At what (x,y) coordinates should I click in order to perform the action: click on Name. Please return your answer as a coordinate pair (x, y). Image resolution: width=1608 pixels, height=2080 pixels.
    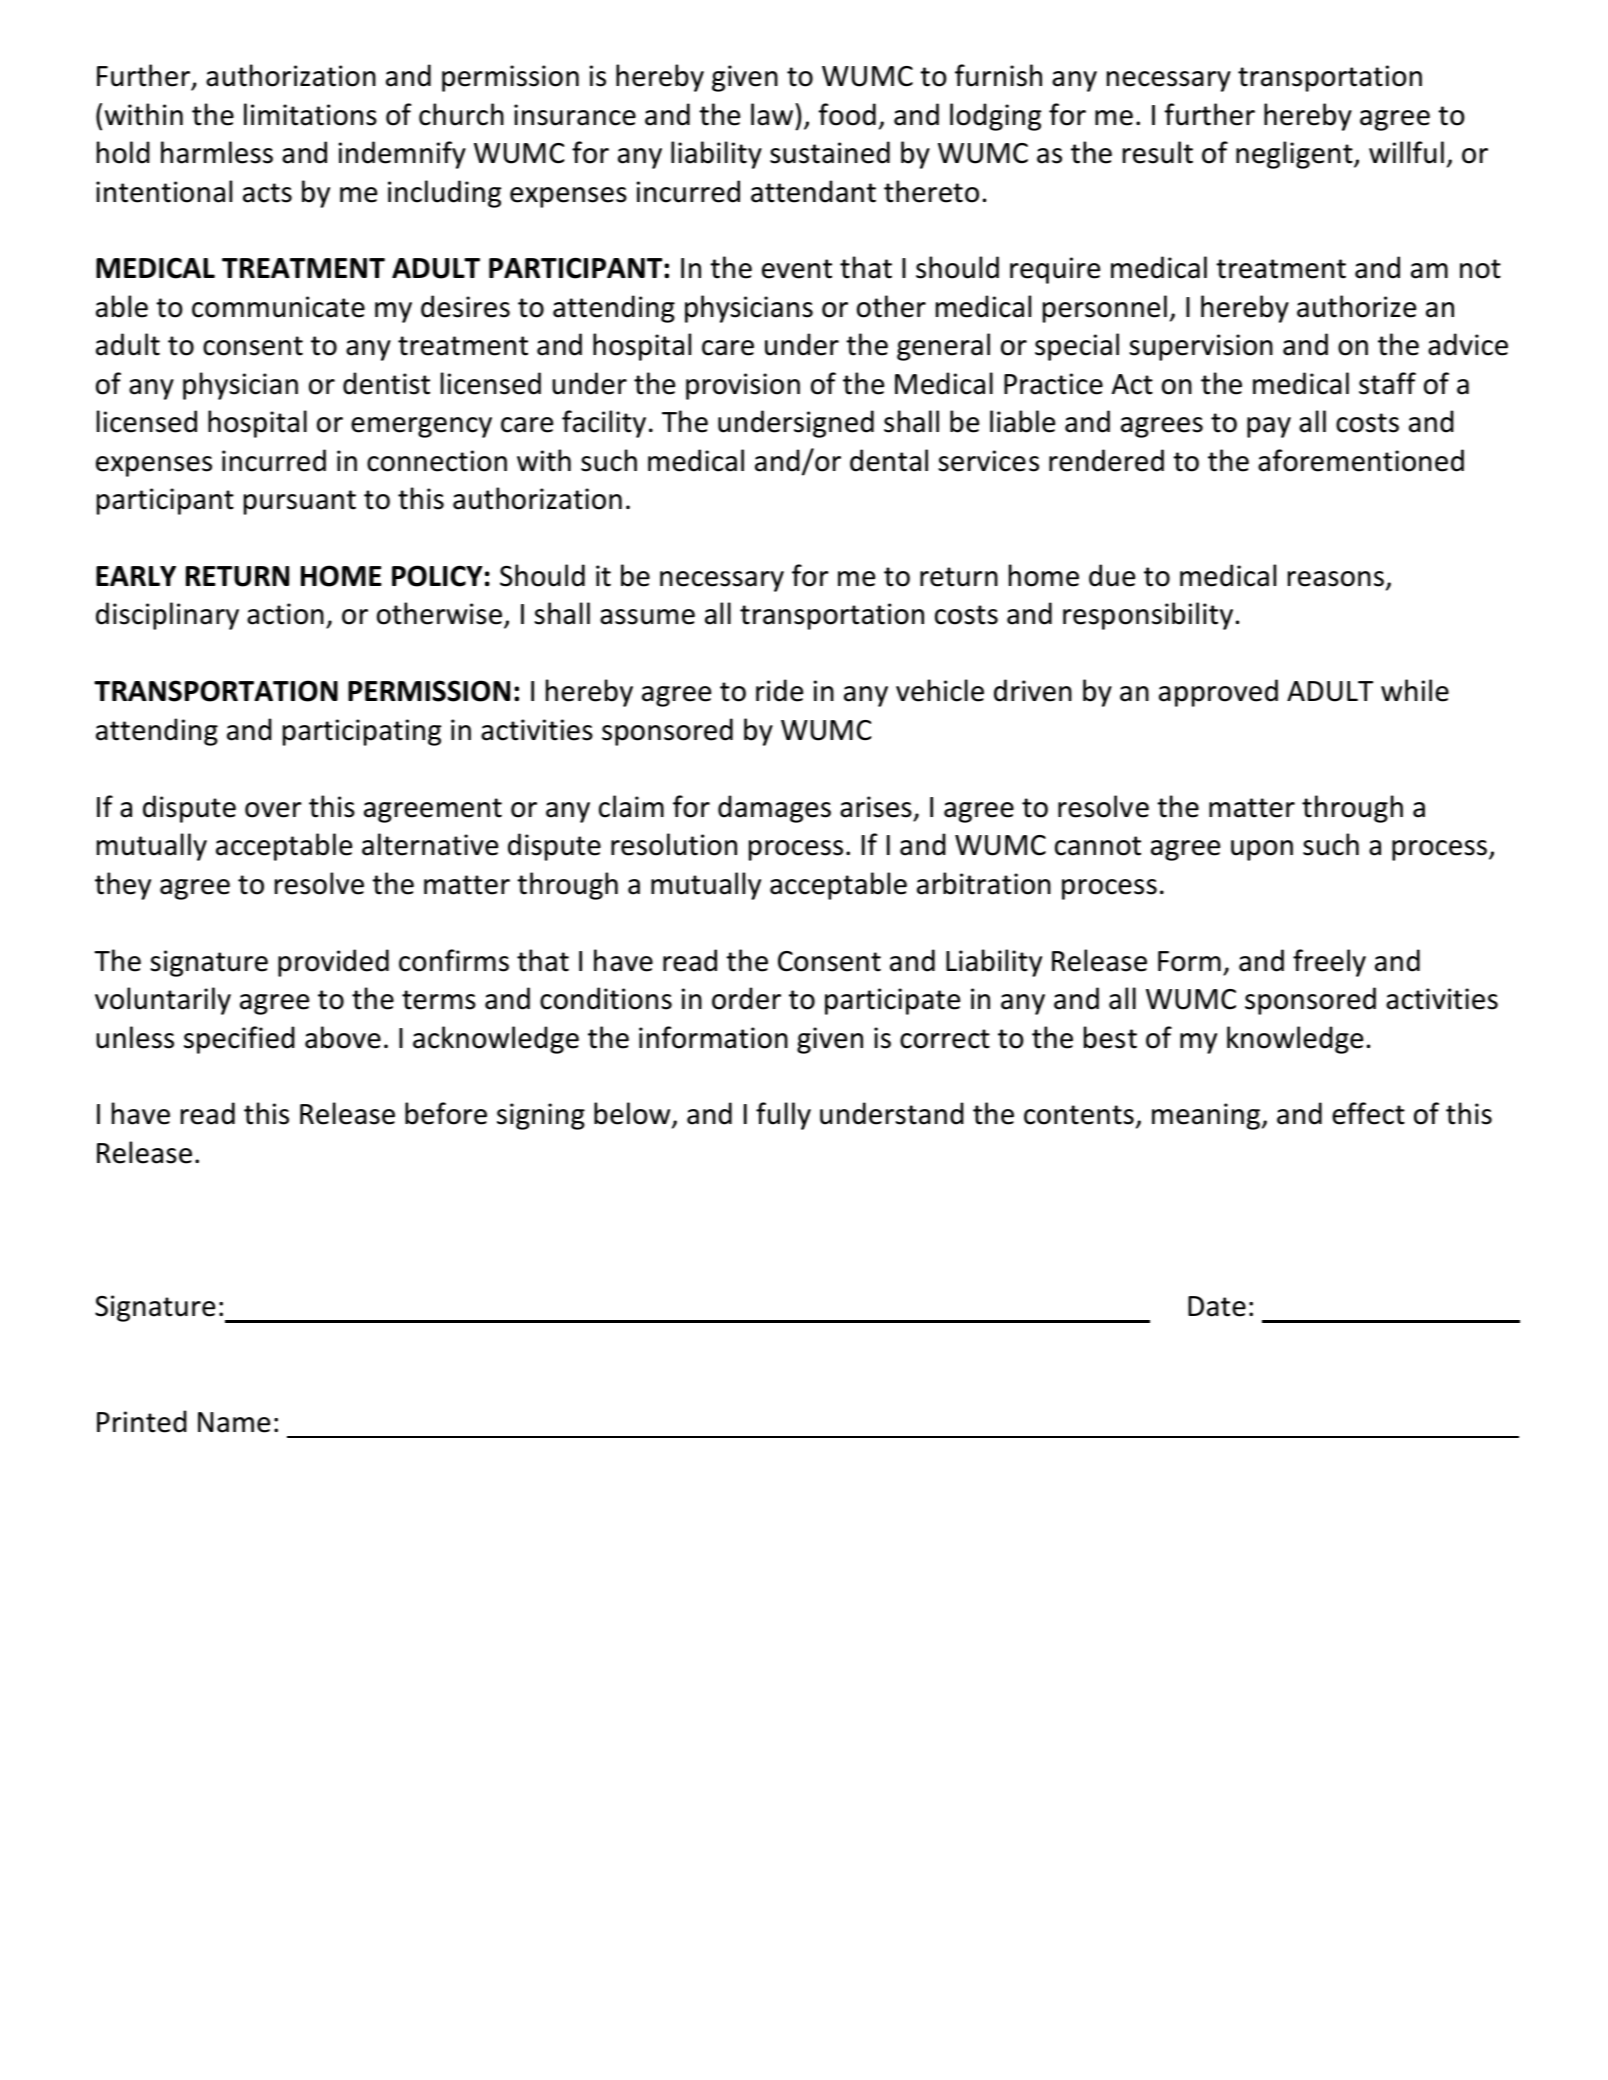
    Looking at the image, I should click on (234, 1422).
